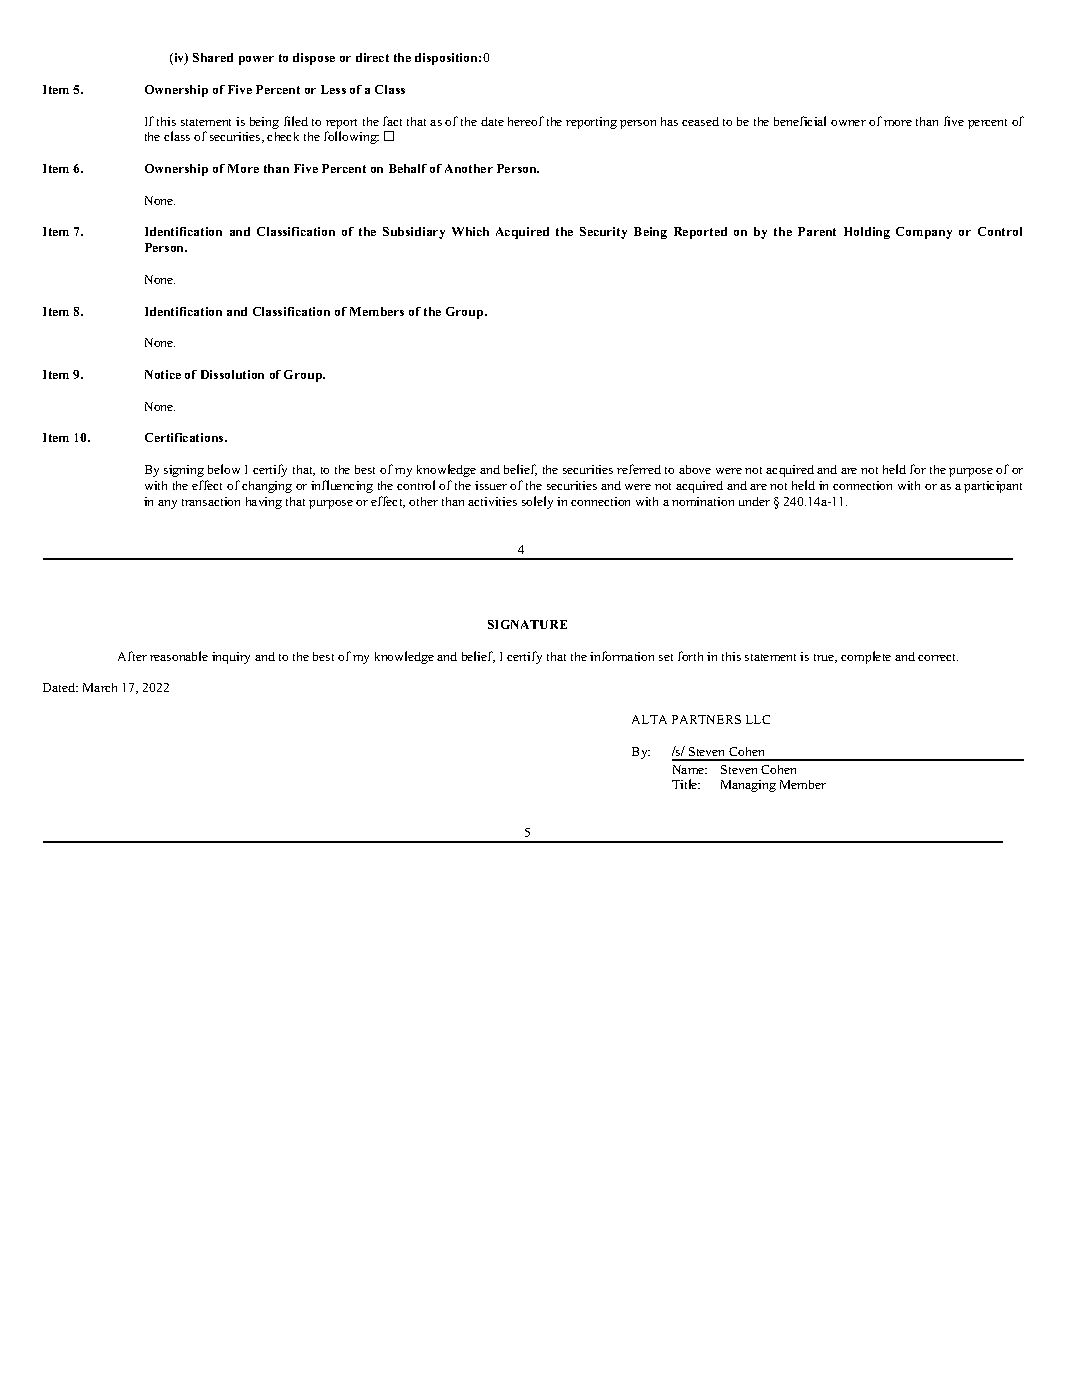  I want to click on beneficial, so click(800, 121).
